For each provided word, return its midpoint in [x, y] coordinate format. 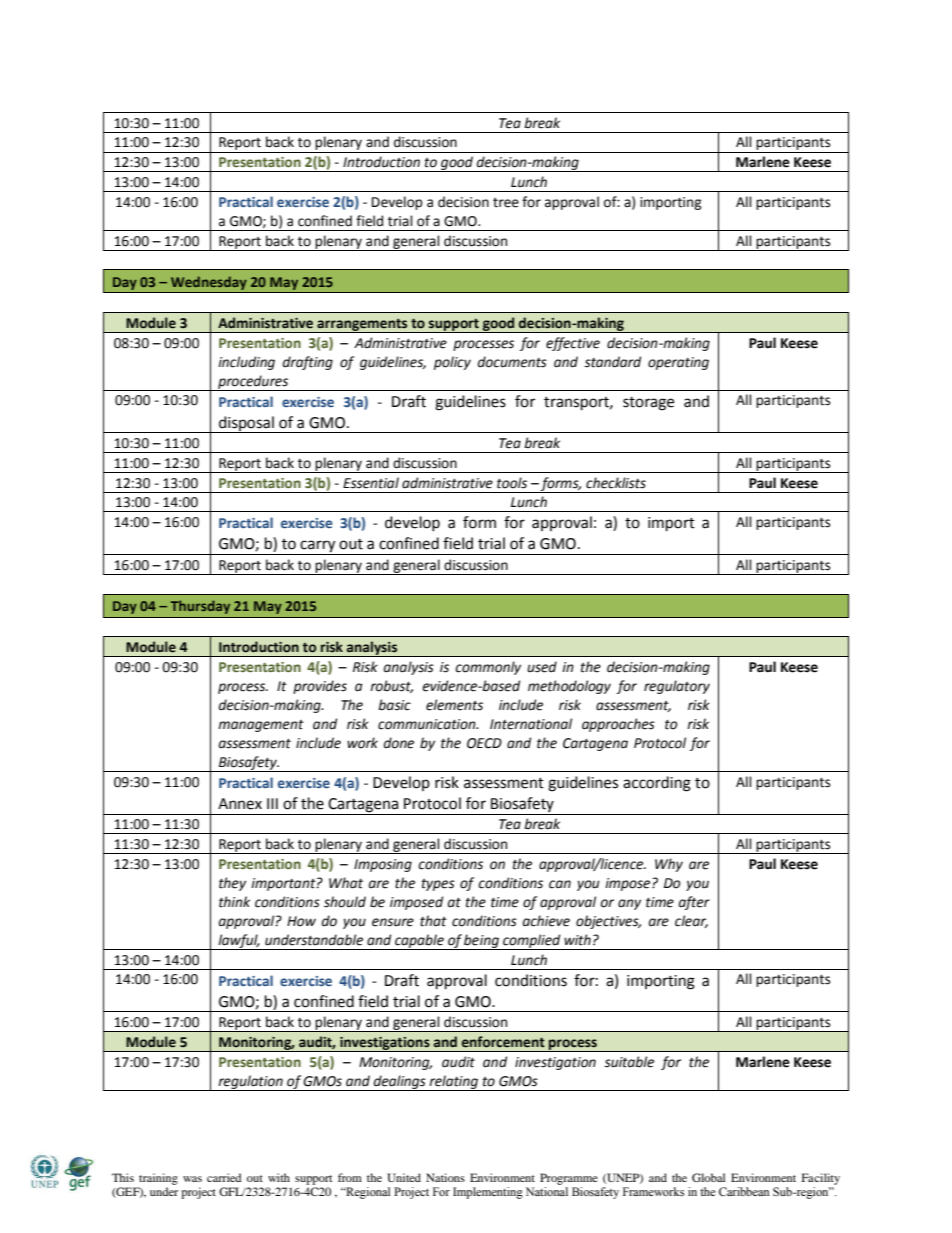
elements [454, 705]
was [192, 1179]
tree [506, 203]
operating [678, 363]
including [246, 363]
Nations [445, 1177]
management [261, 726]
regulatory [677, 687]
